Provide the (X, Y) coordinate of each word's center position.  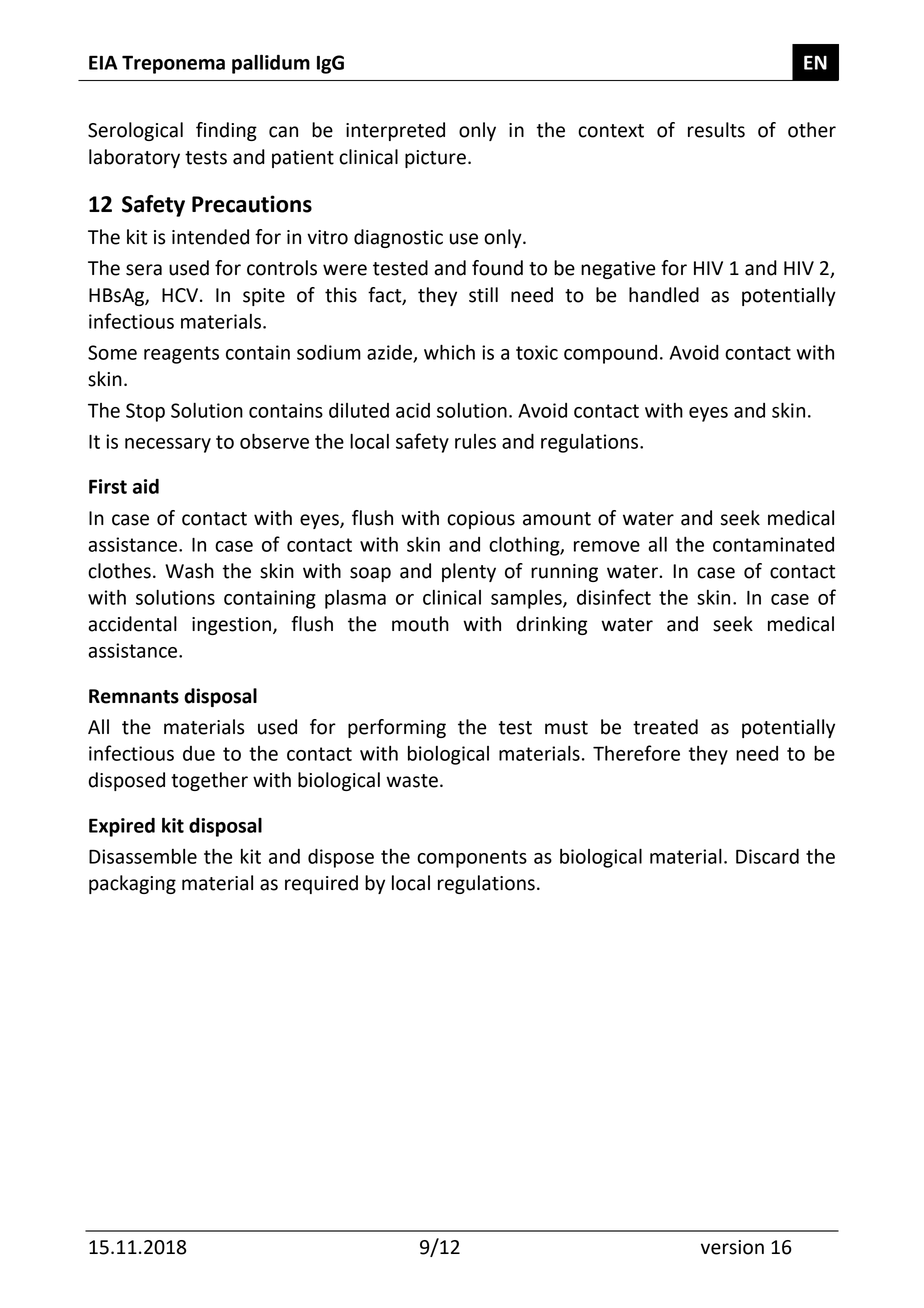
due (199, 753)
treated (665, 727)
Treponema (173, 64)
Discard (767, 856)
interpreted (395, 131)
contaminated (773, 544)
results (716, 130)
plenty (469, 572)
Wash (189, 571)
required (321, 884)
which (449, 352)
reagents (181, 355)
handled (664, 295)
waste (412, 781)
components (472, 859)
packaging (132, 884)
